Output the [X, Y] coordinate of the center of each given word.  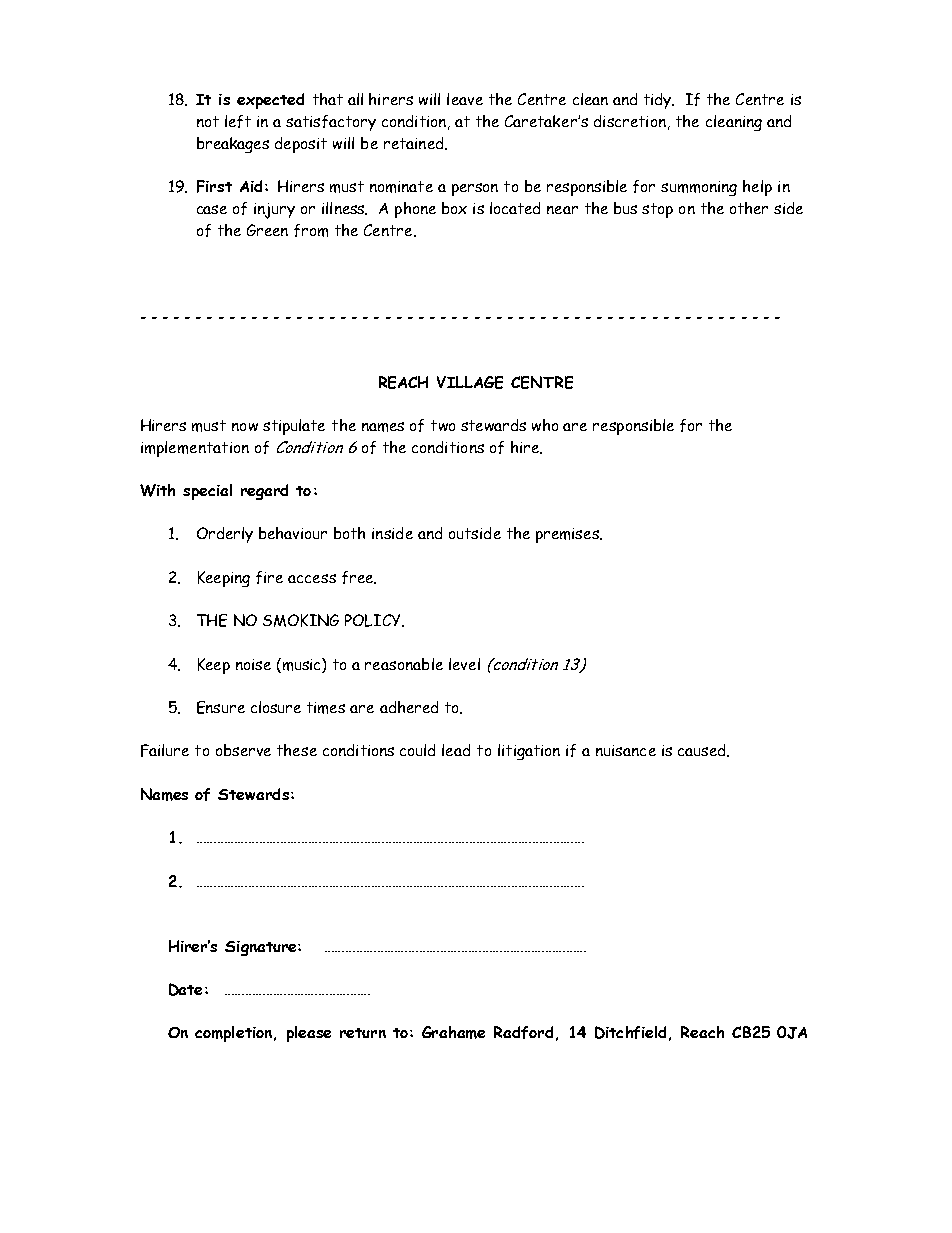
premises [568, 535]
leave [465, 99]
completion [235, 1034]
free [359, 577]
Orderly [225, 535]
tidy [659, 101]
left [238, 121]
